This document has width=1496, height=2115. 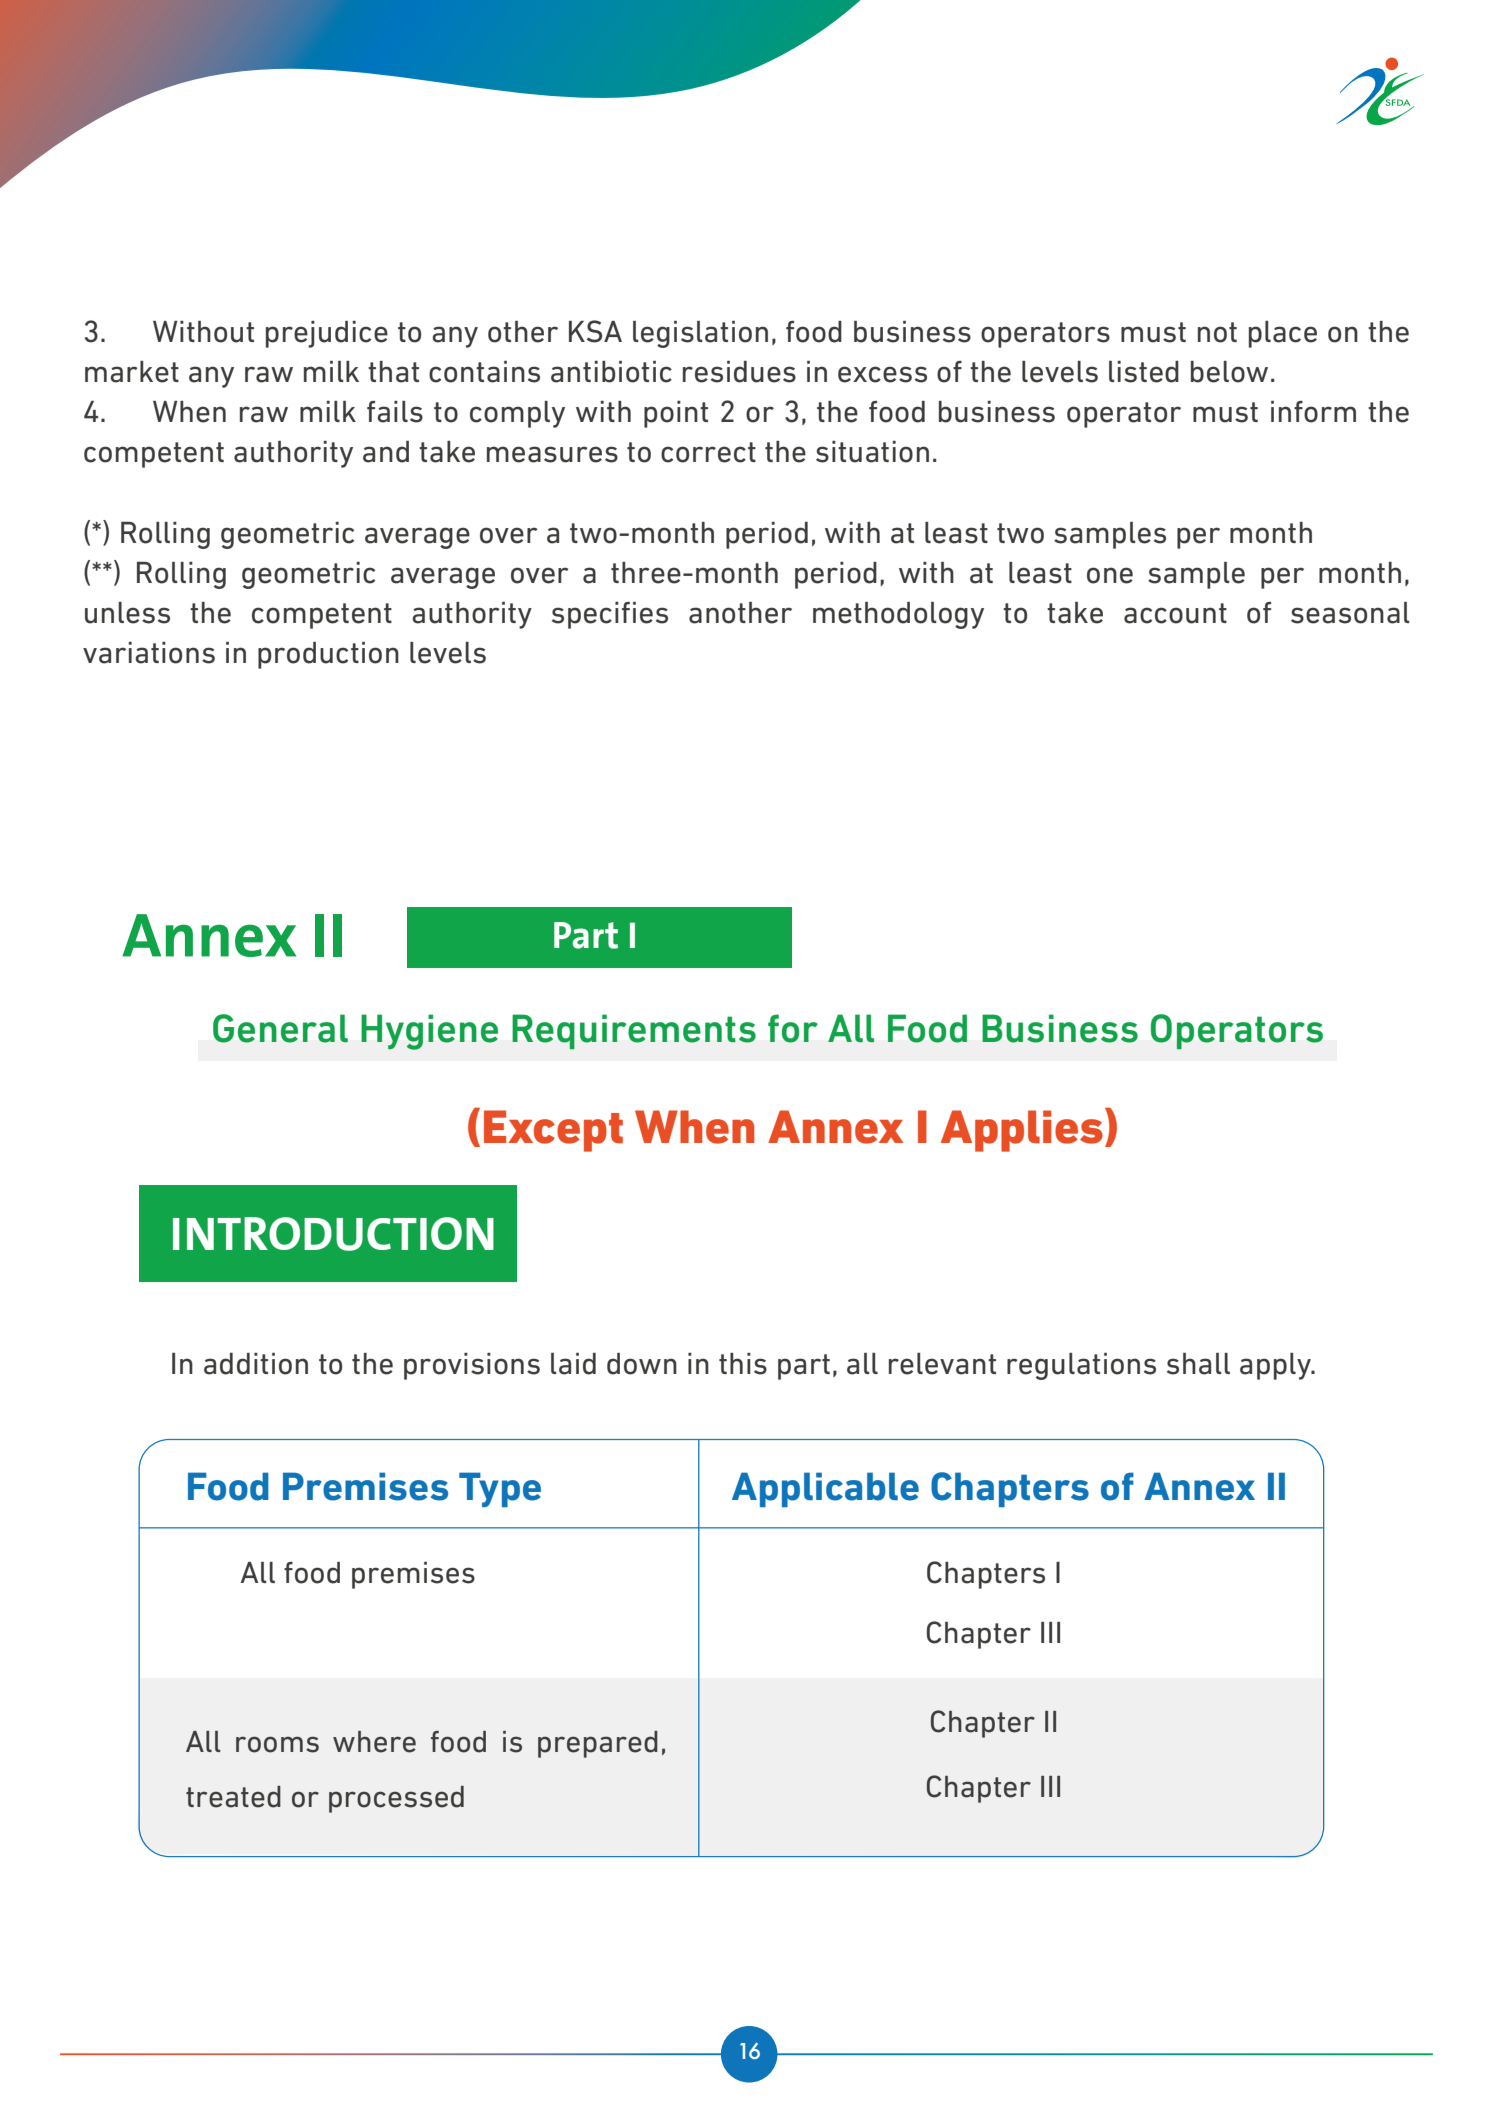 I want to click on production, so click(x=328, y=655).
